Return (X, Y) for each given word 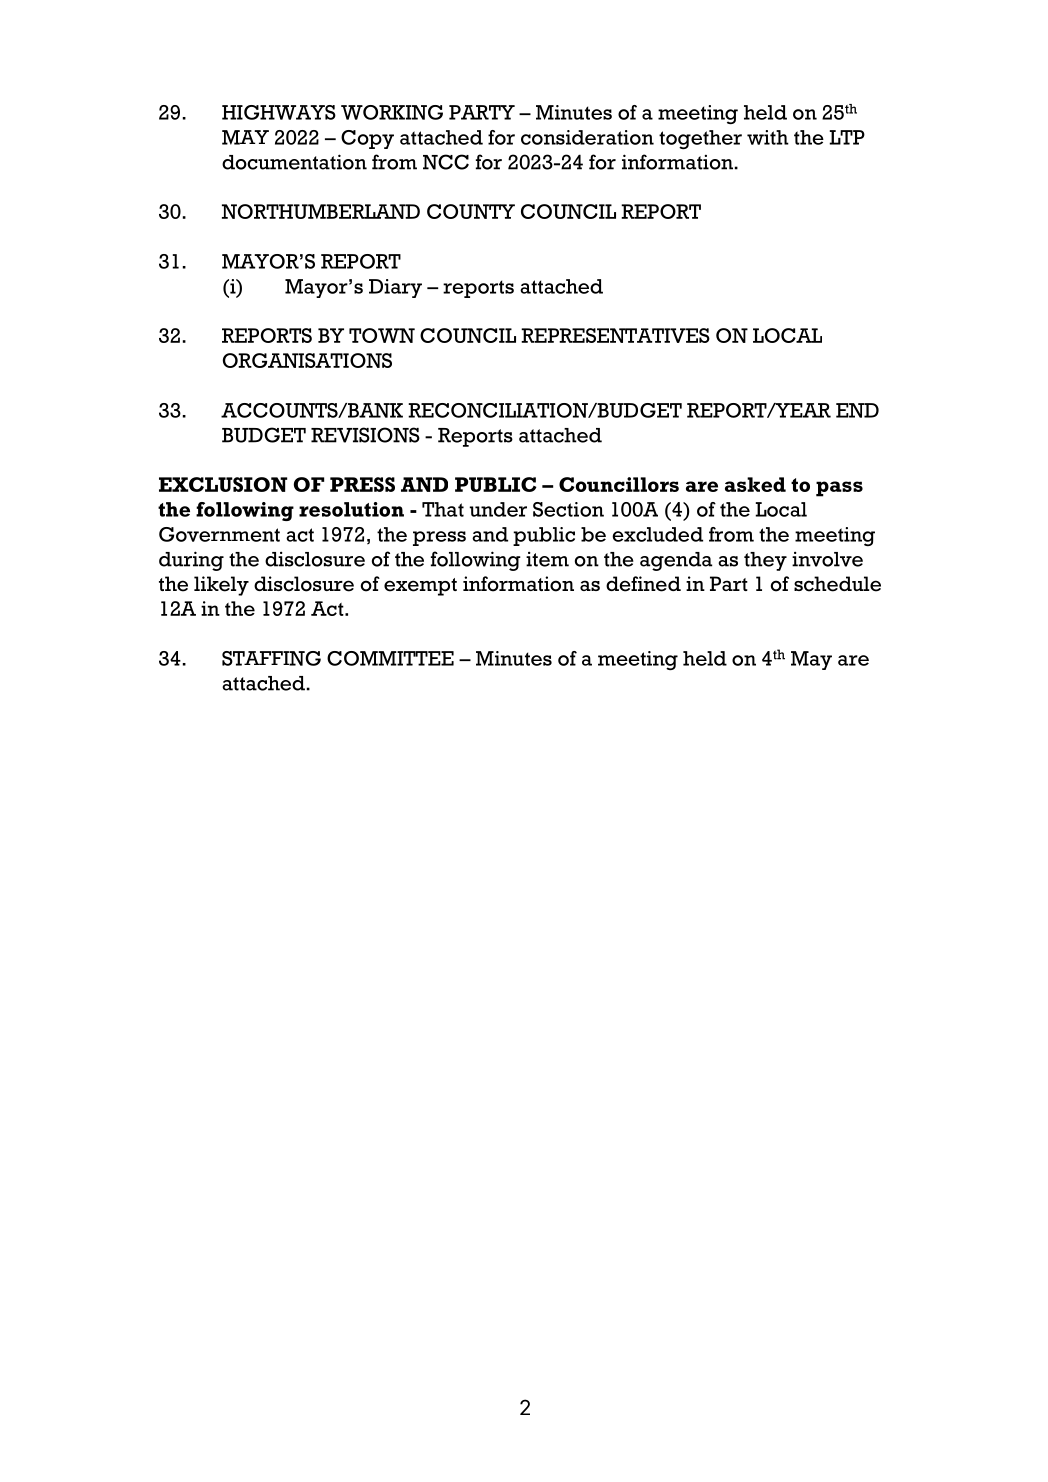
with (768, 137)
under (498, 509)
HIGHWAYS (279, 112)
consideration (587, 137)
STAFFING (271, 658)
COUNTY (471, 211)
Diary (395, 288)
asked (755, 484)
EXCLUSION (223, 484)
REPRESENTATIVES (615, 335)
